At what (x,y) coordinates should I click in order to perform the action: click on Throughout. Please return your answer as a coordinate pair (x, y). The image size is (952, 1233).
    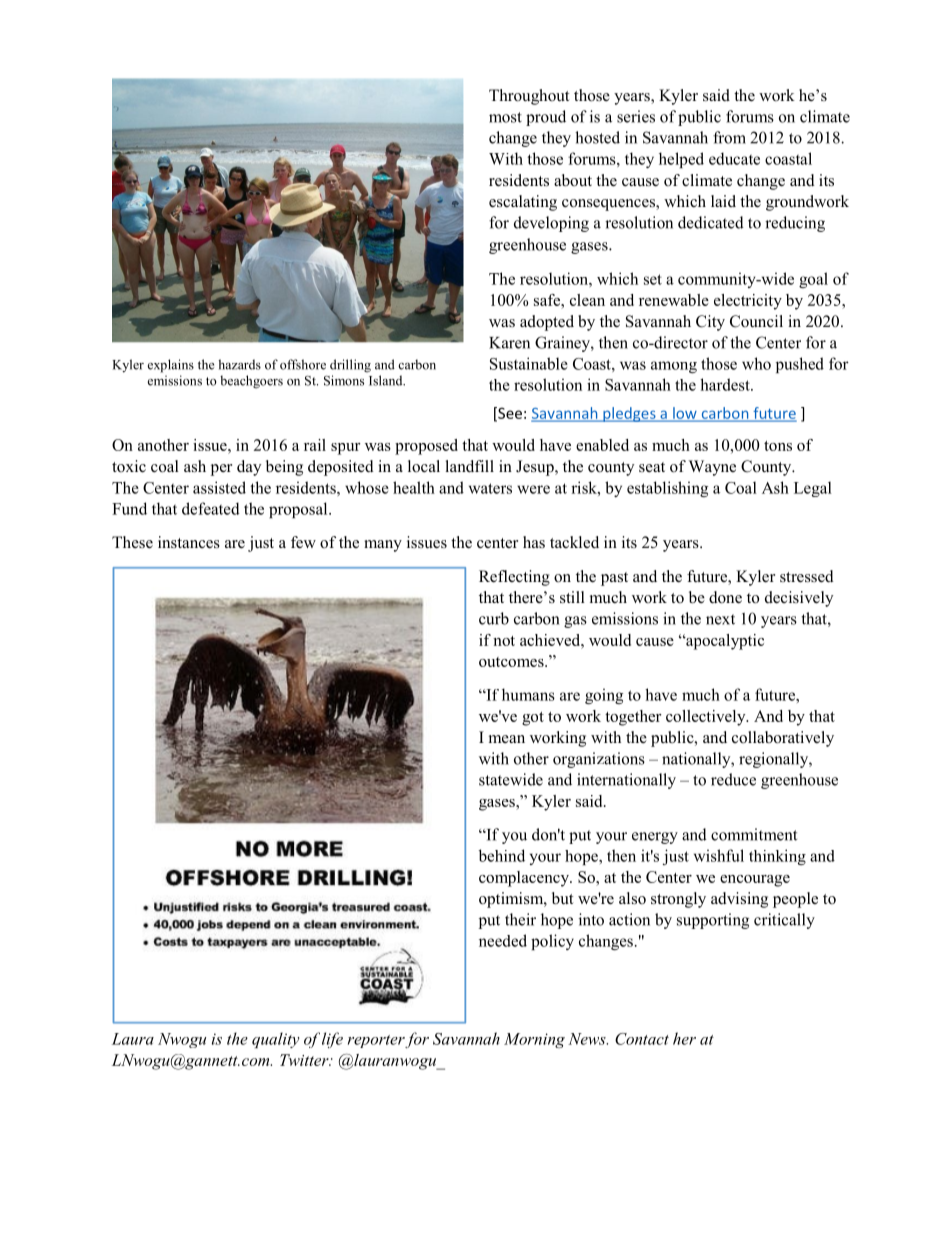
    Looking at the image, I should click on (529, 97).
